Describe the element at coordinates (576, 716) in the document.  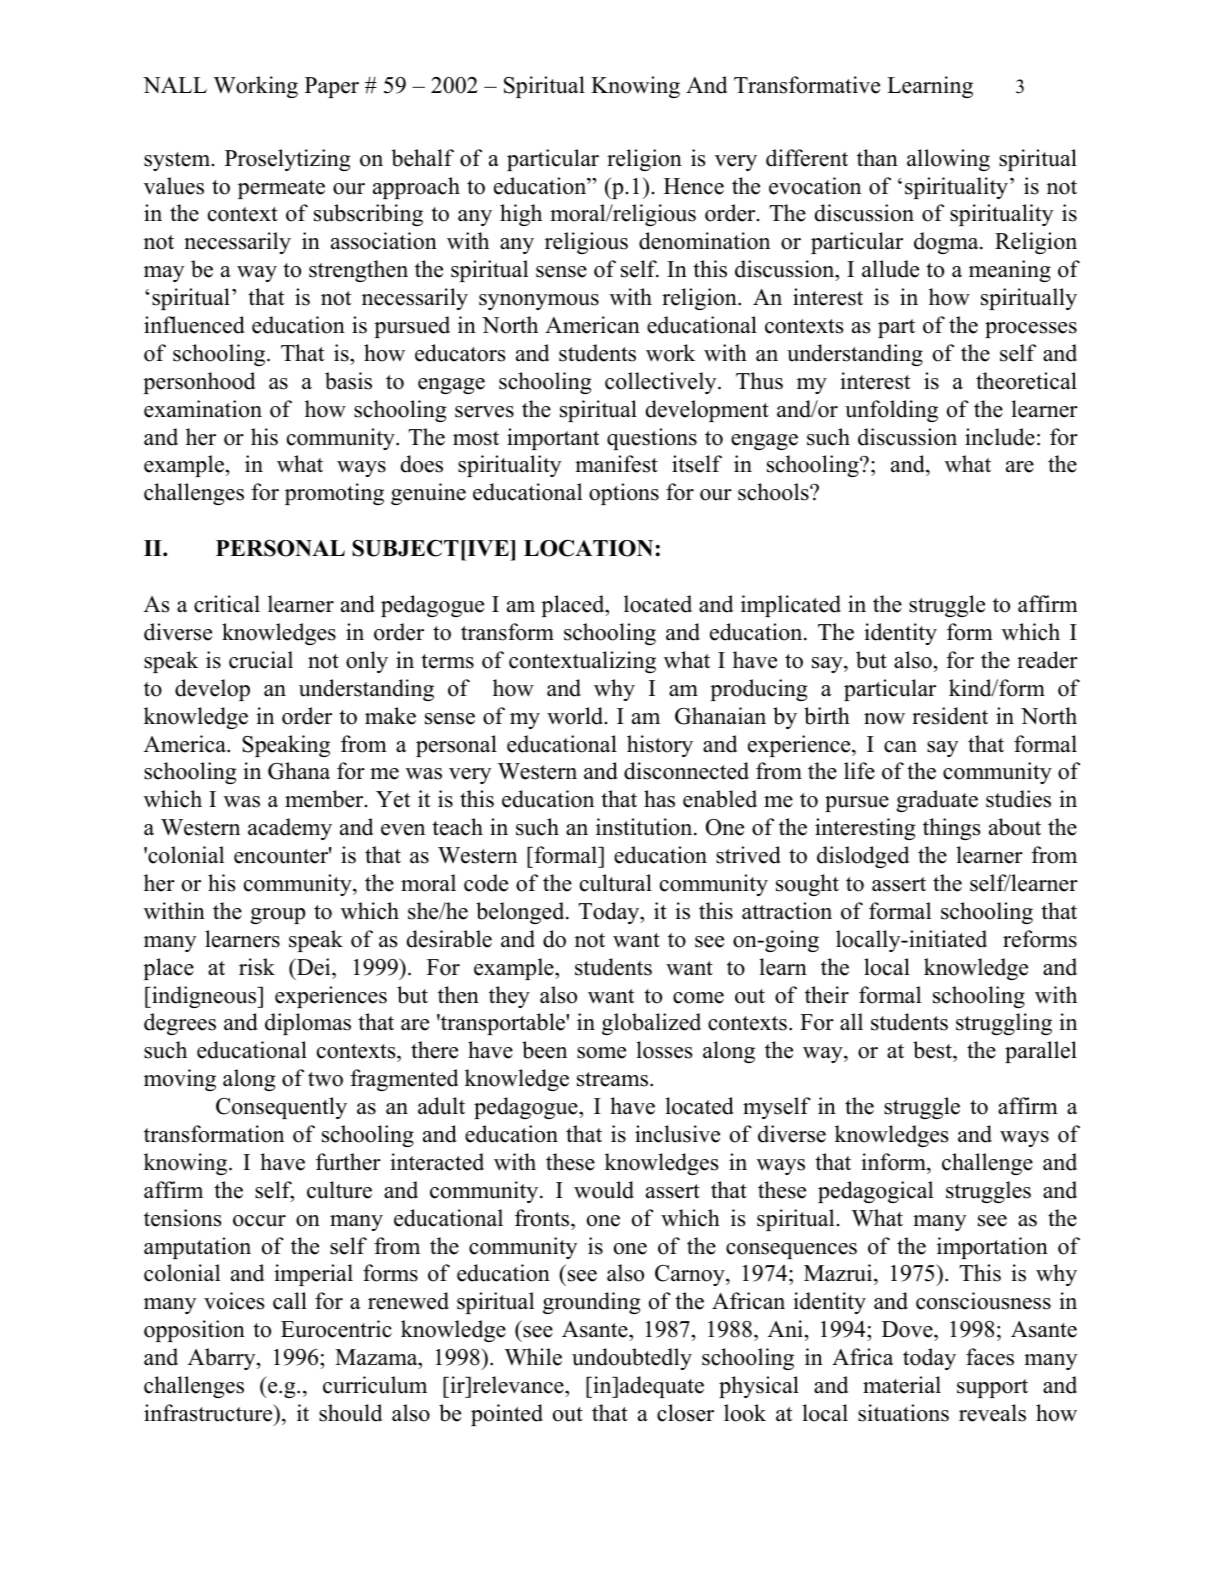
I see `world` at that location.
